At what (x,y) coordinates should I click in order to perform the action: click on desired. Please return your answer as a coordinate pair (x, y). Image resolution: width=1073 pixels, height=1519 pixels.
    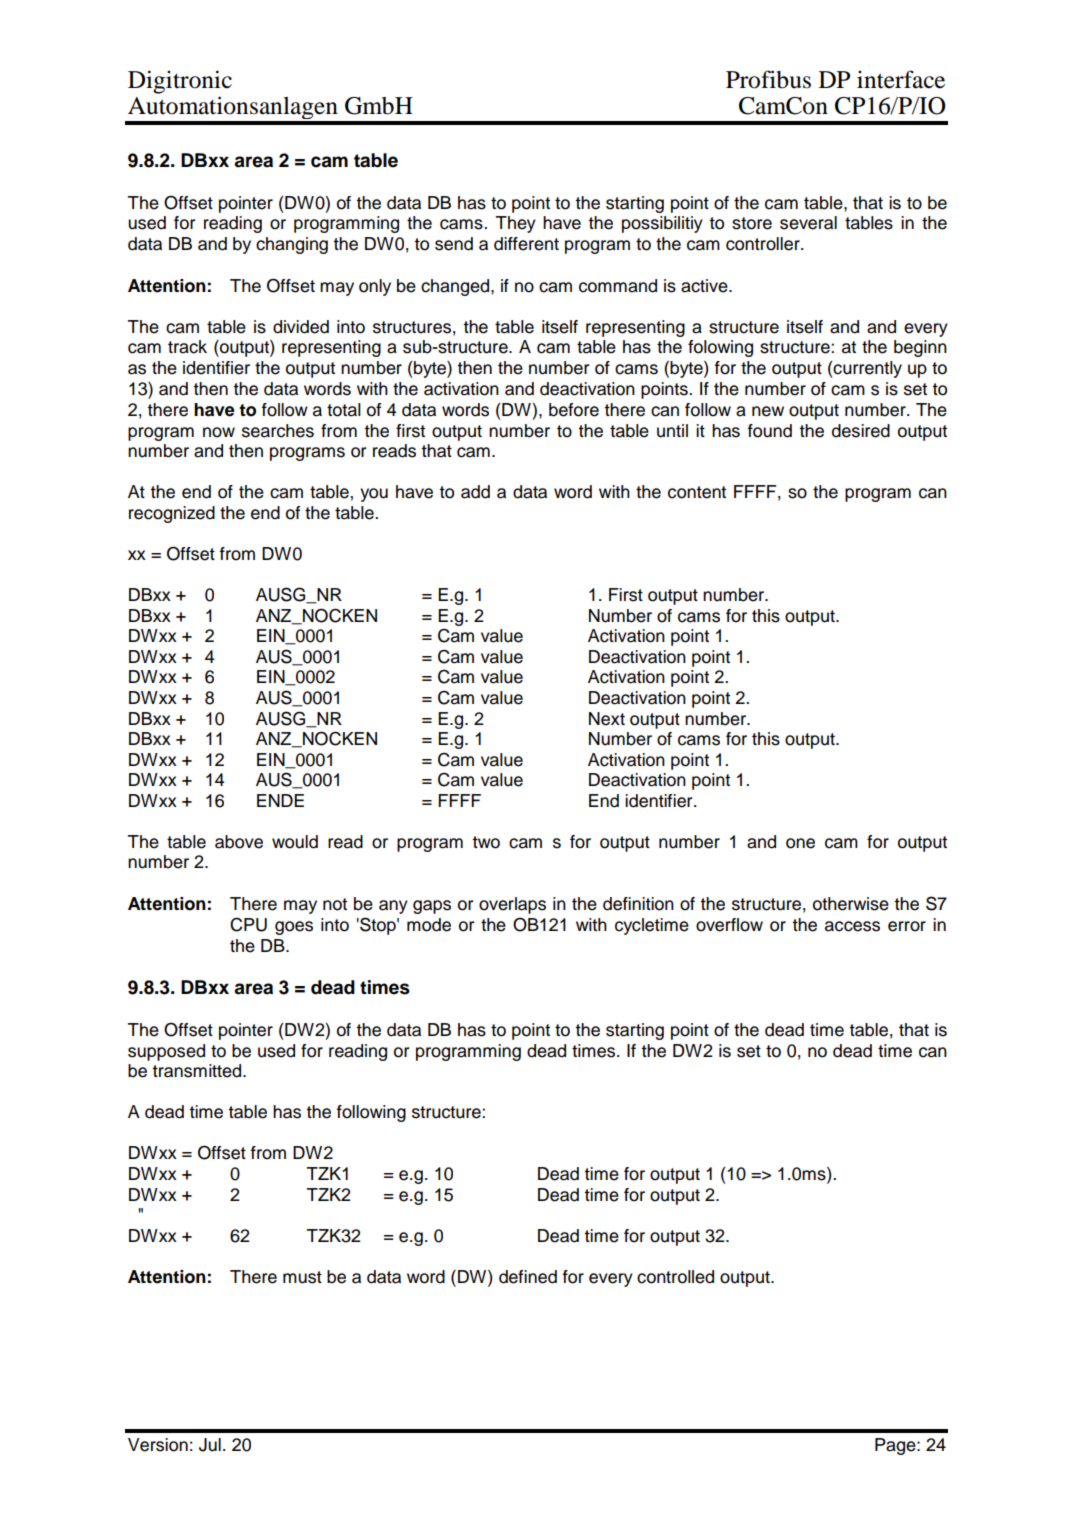
    Looking at the image, I should click on (861, 431).
